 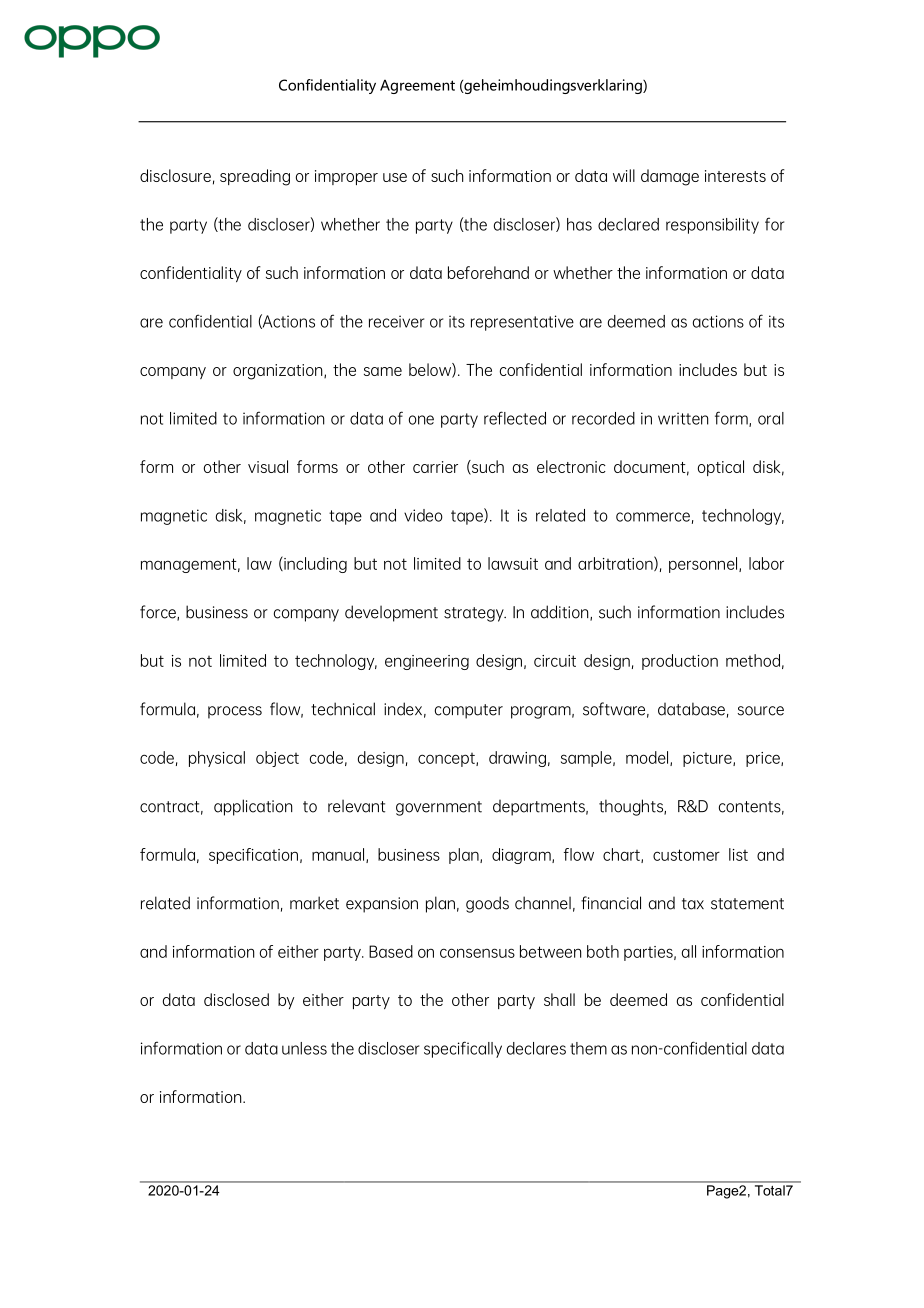 What do you see at coordinates (670, 177) in the screenshot?
I see `damage` at bounding box center [670, 177].
